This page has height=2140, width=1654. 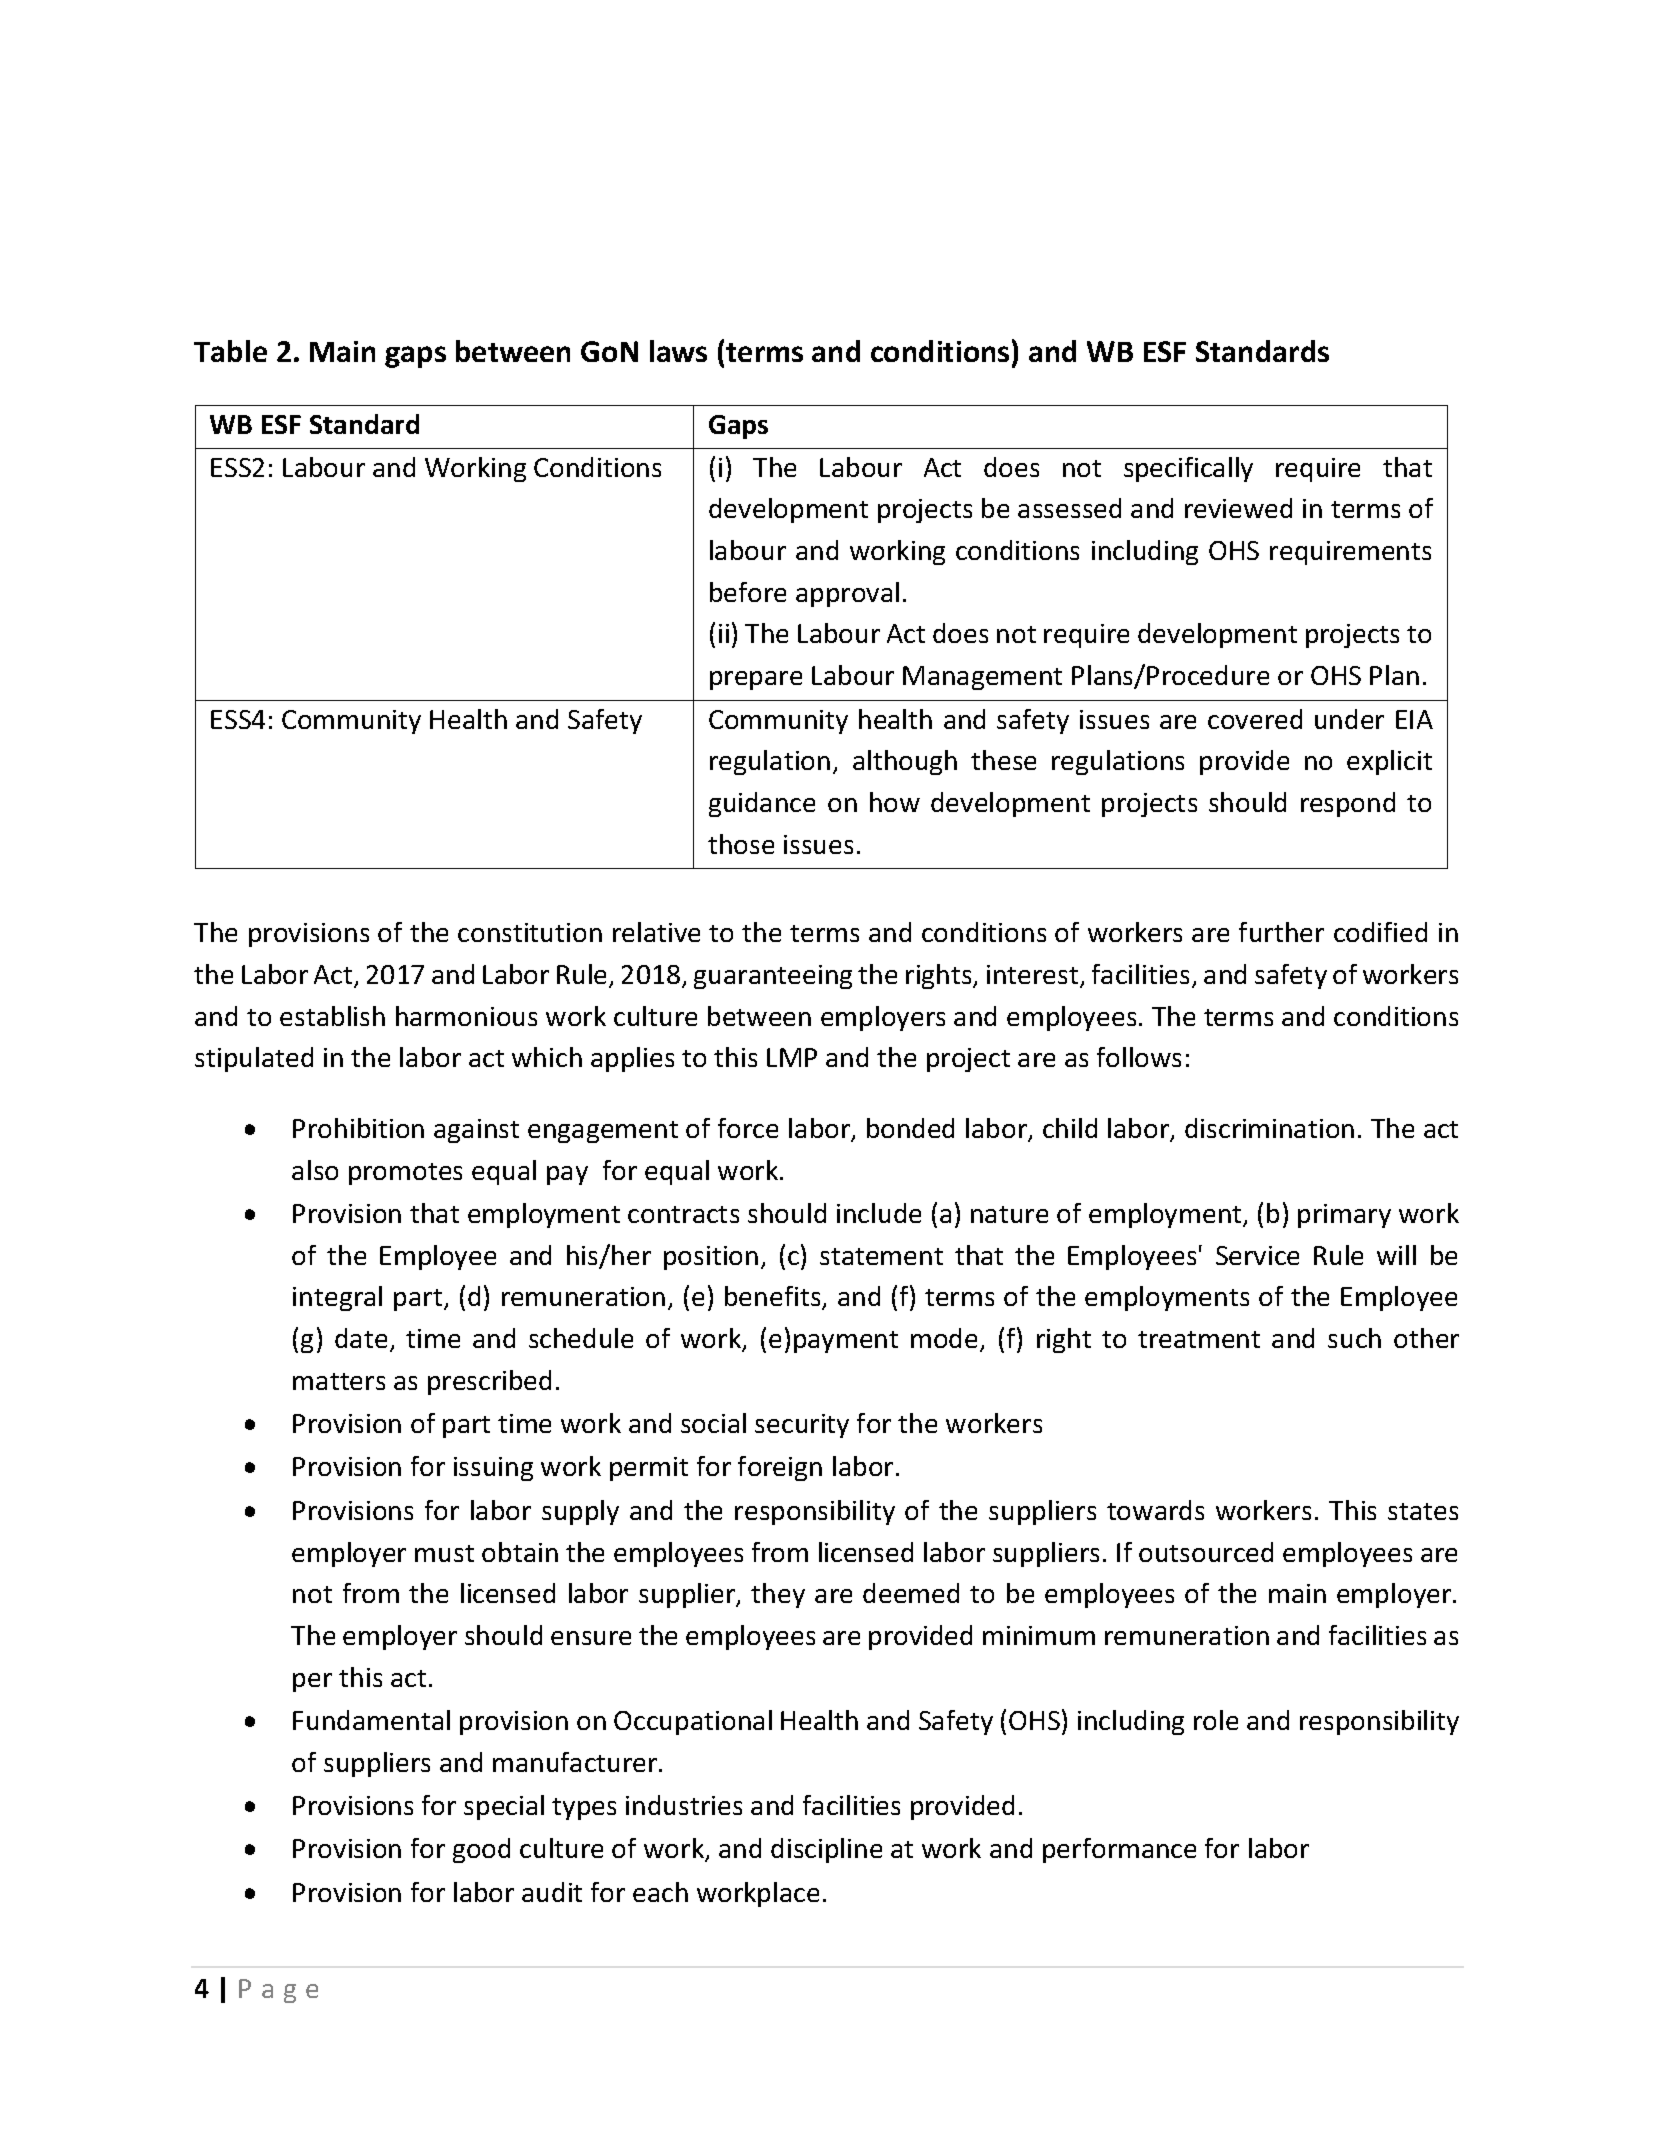 I want to click on good, so click(x=481, y=1850).
